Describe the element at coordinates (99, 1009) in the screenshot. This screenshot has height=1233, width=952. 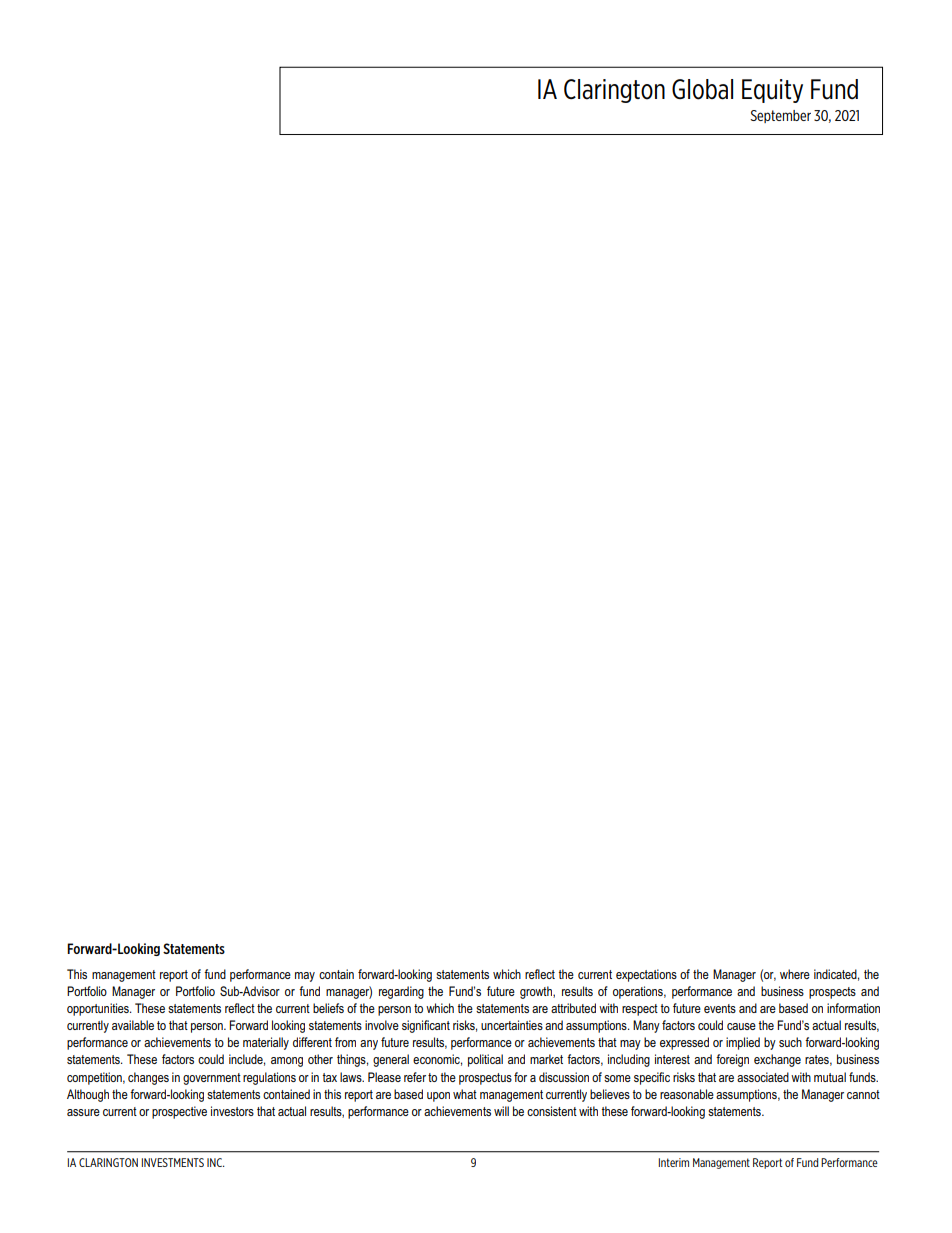
I see `opportunities` at that location.
